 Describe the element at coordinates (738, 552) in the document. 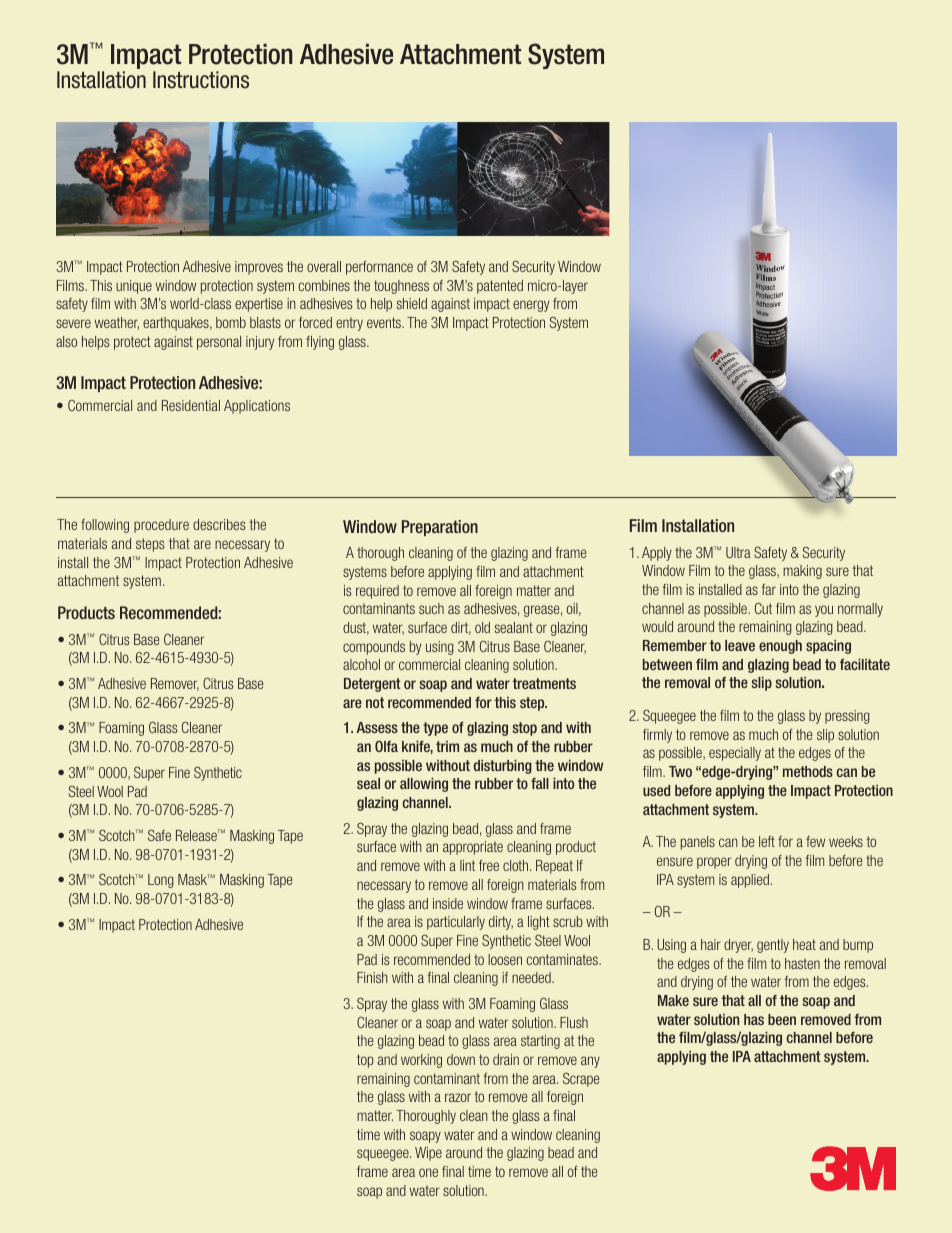

I see `Ultra` at that location.
